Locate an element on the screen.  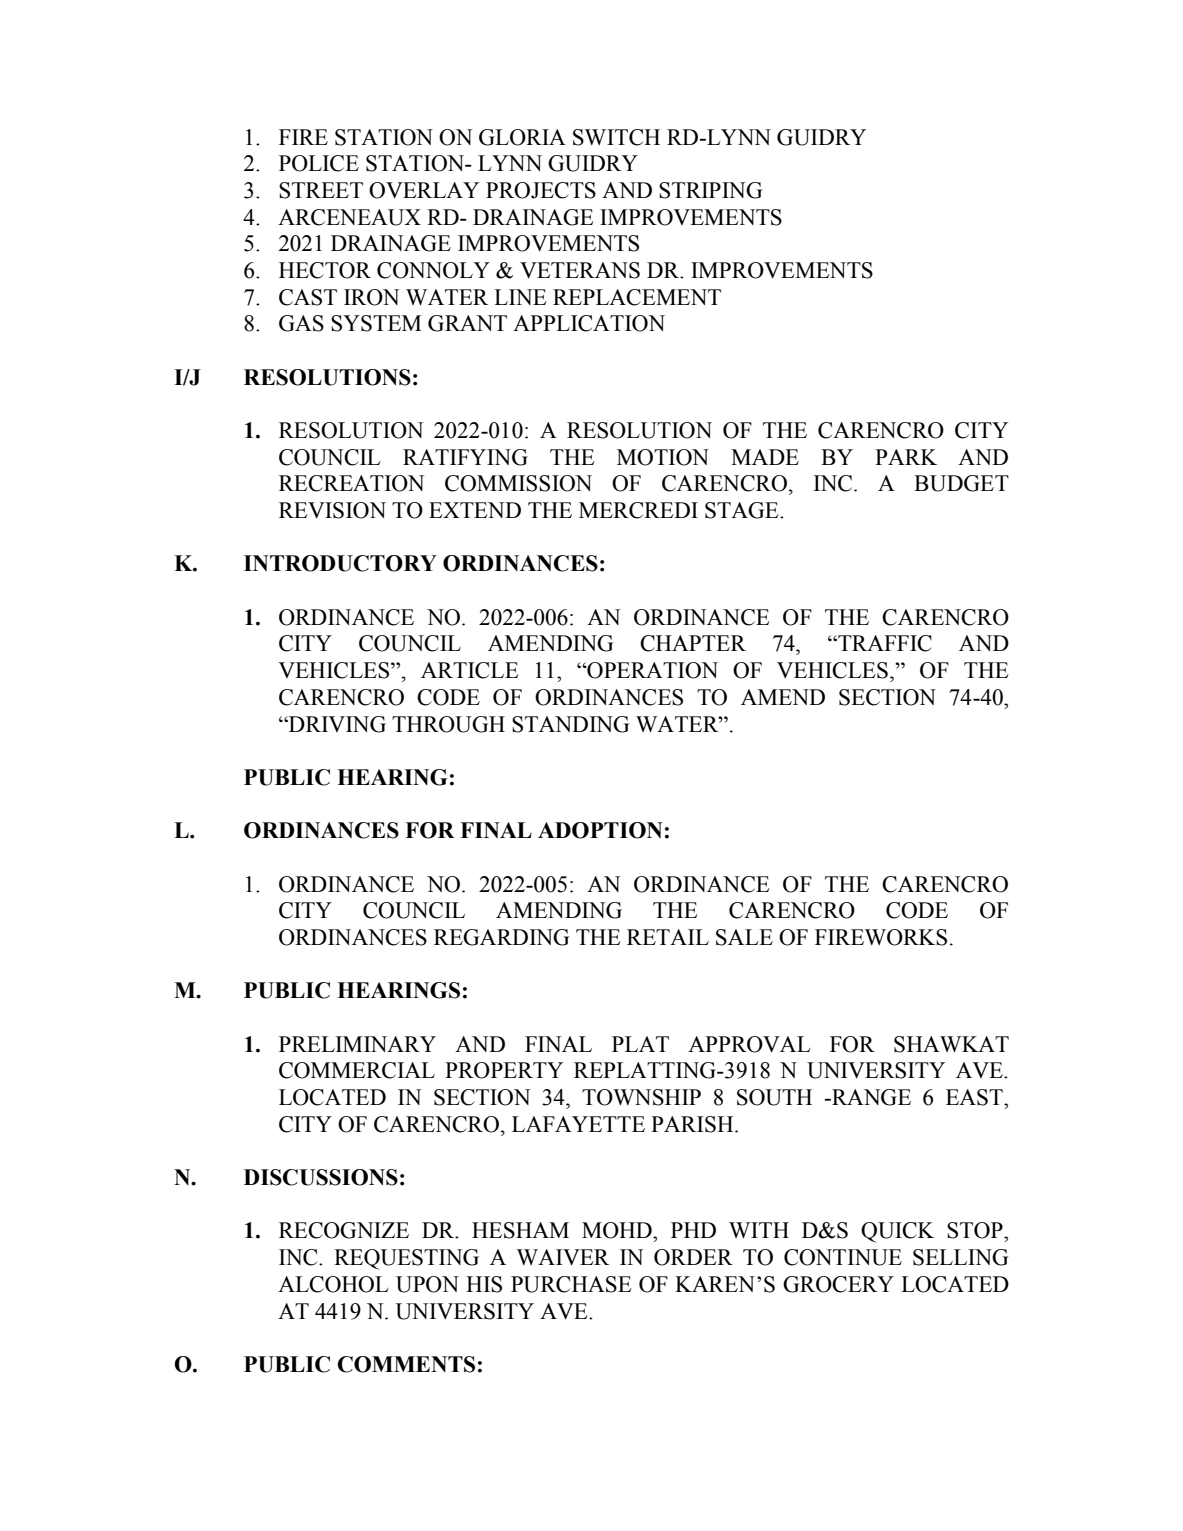
DRIVING is located at coordinates (336, 724).
